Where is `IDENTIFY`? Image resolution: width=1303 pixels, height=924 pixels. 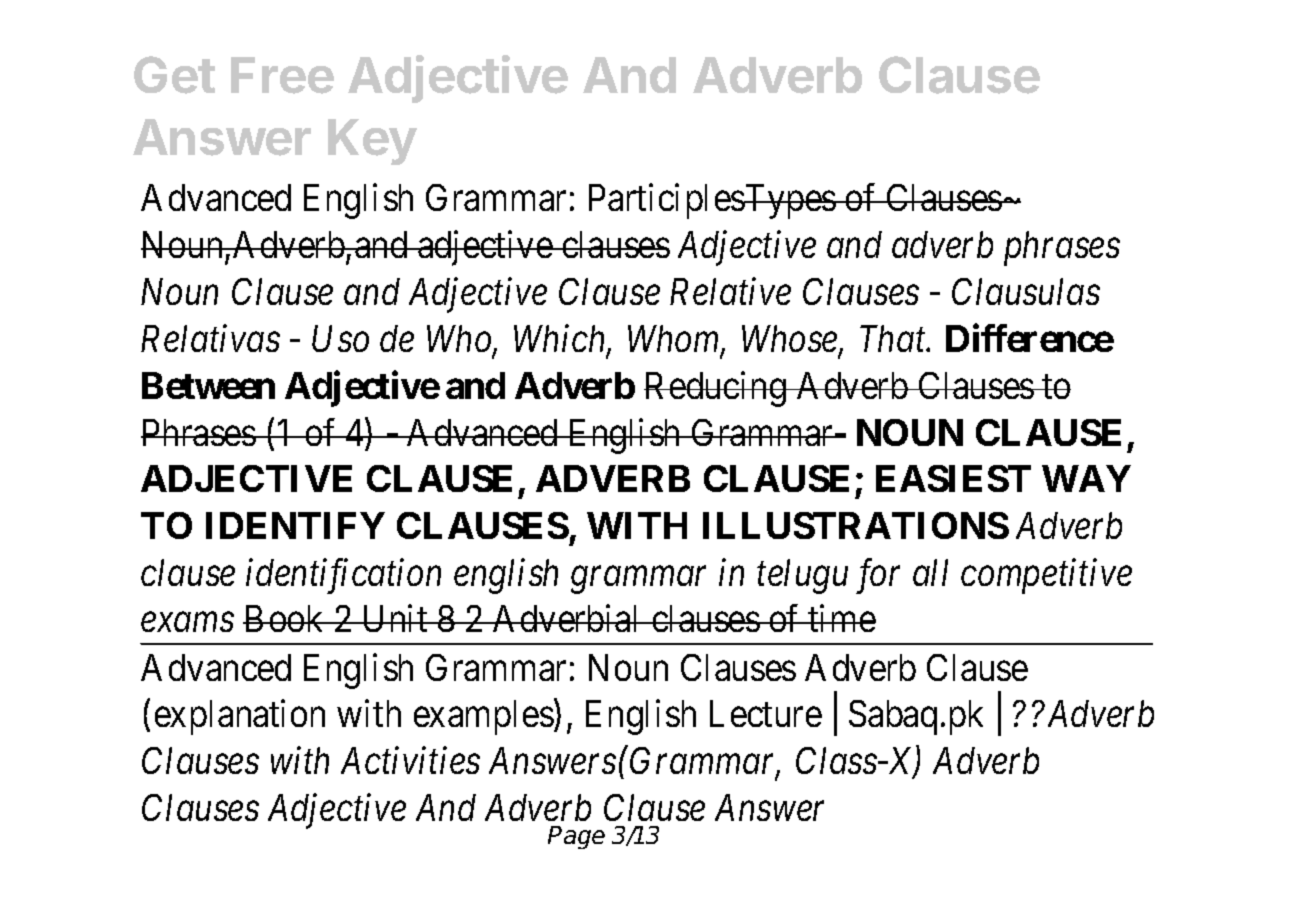 IDENTIFY is located at coordinates (295, 525).
